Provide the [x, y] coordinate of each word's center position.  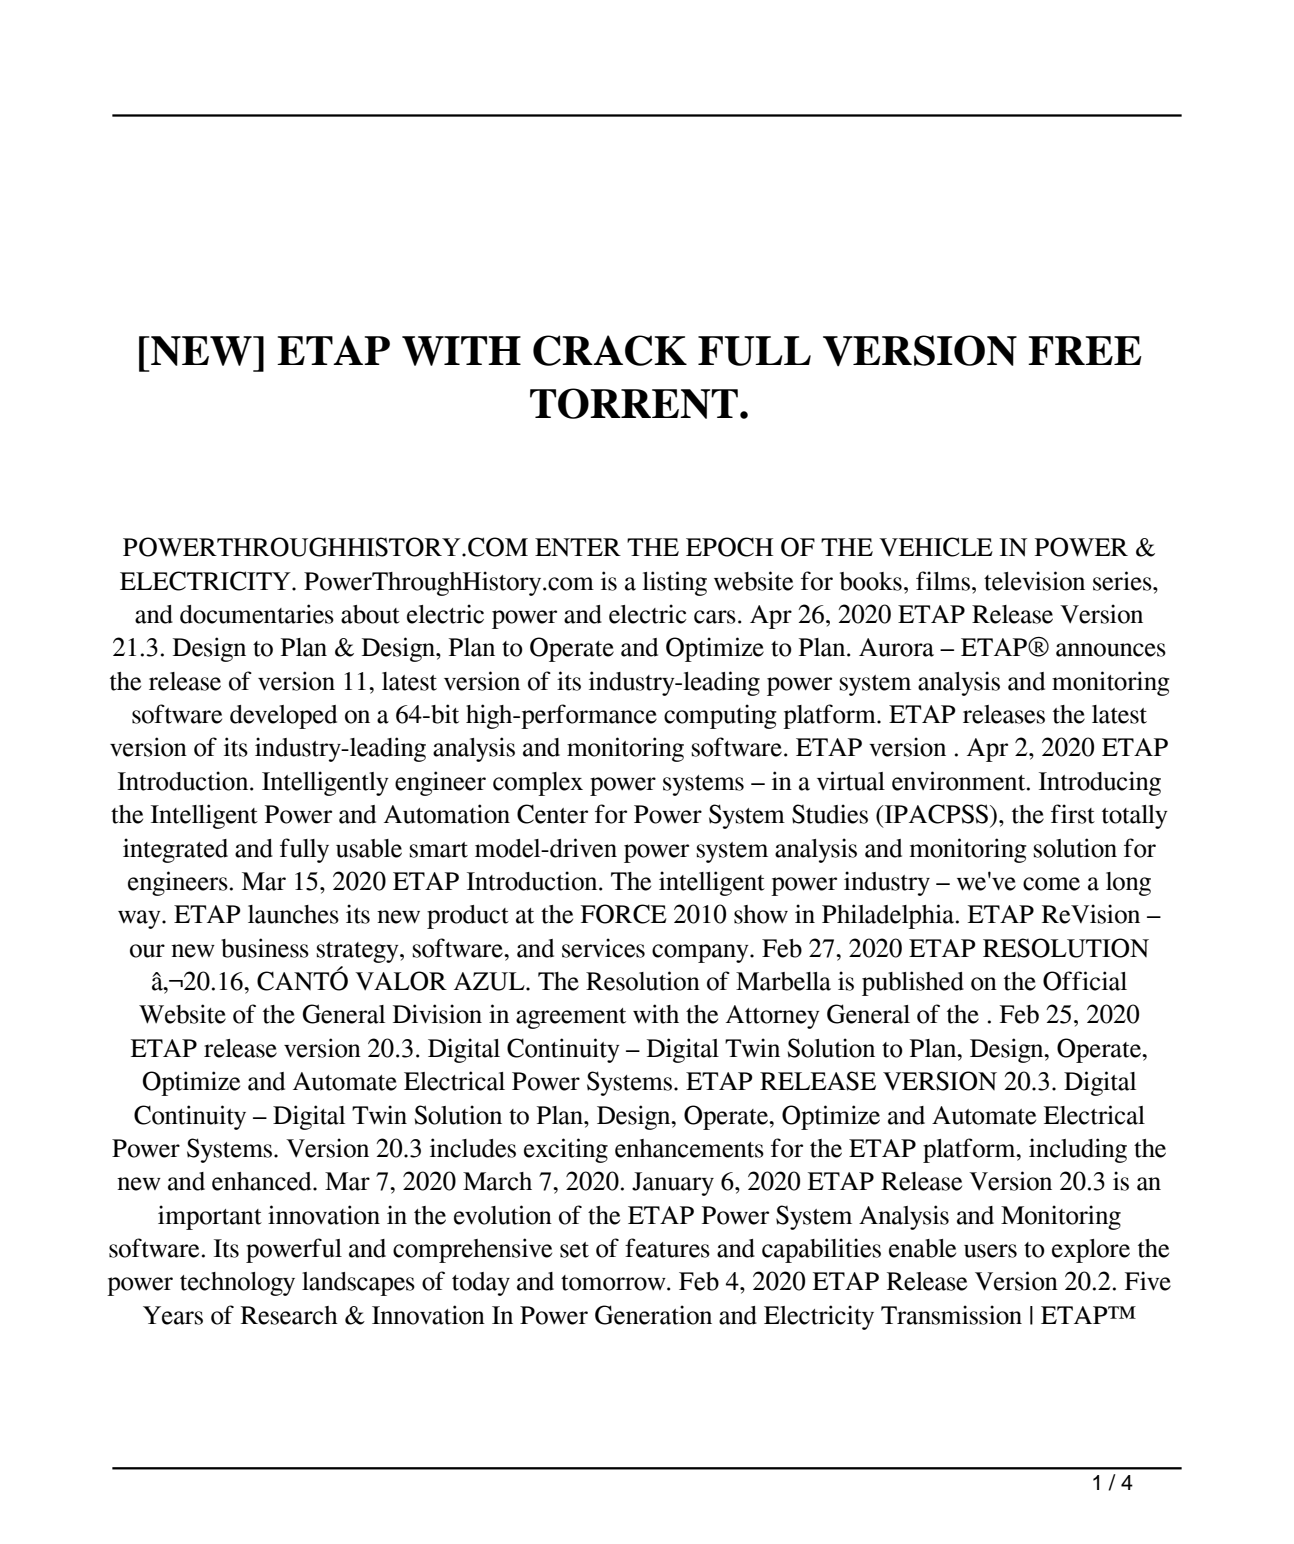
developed [283, 717]
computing [720, 716]
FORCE [624, 914]
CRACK [610, 350]
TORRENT [634, 403]
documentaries [257, 614]
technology [237, 1284]
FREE [1085, 350]
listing [675, 583]
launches [293, 914]
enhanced [263, 1181]
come [1051, 884]
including [1078, 1150]
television [1034, 581]
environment [960, 781]
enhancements [689, 1148]
